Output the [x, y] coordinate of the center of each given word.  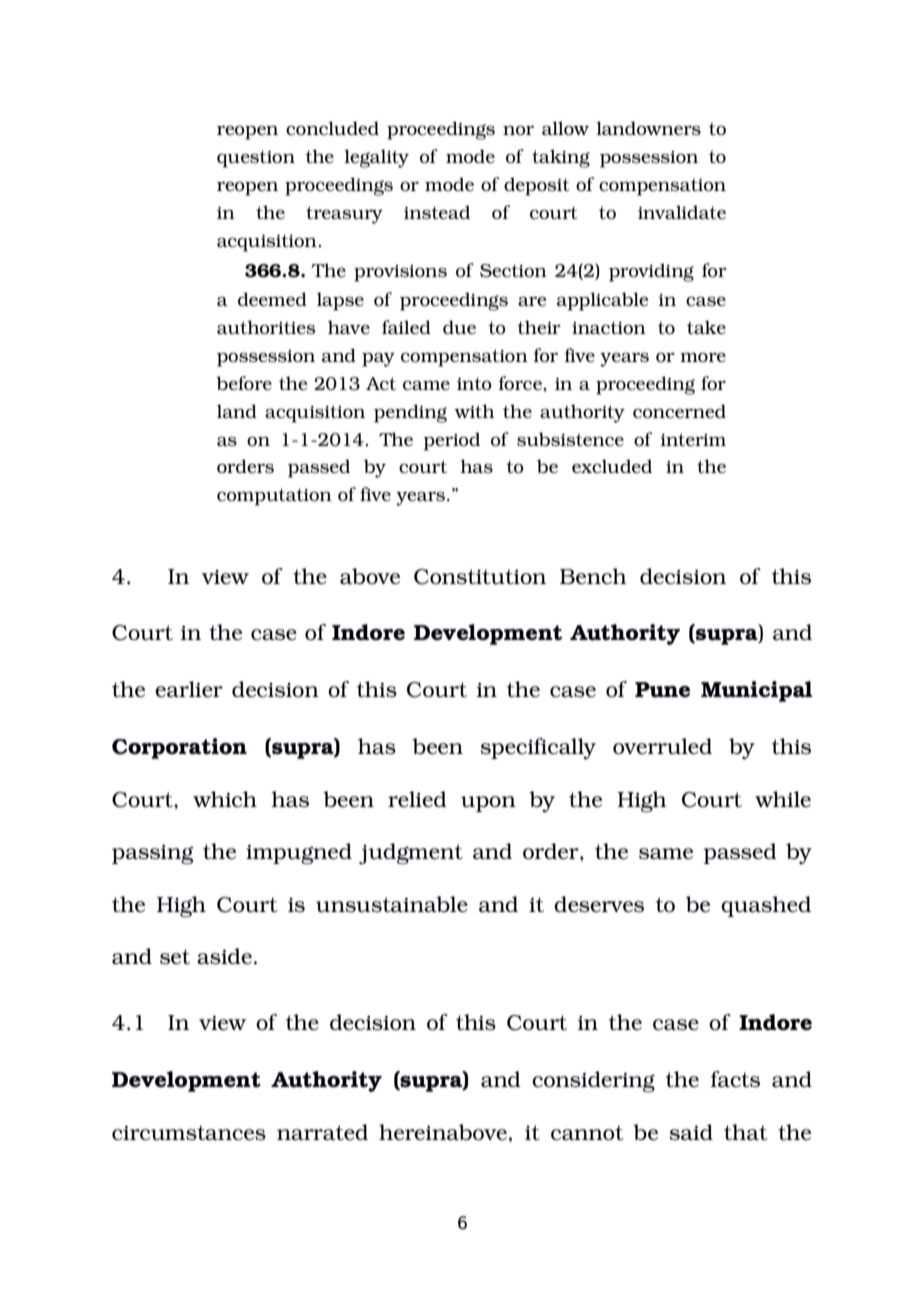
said [691, 1132]
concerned [679, 411]
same [666, 854]
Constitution [480, 577]
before [244, 383]
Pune [662, 690]
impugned [299, 854]
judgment [411, 854]
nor [518, 130]
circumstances [189, 1133]
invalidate [682, 212]
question [256, 159]
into [474, 383]
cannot [587, 1133]
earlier [189, 689]
